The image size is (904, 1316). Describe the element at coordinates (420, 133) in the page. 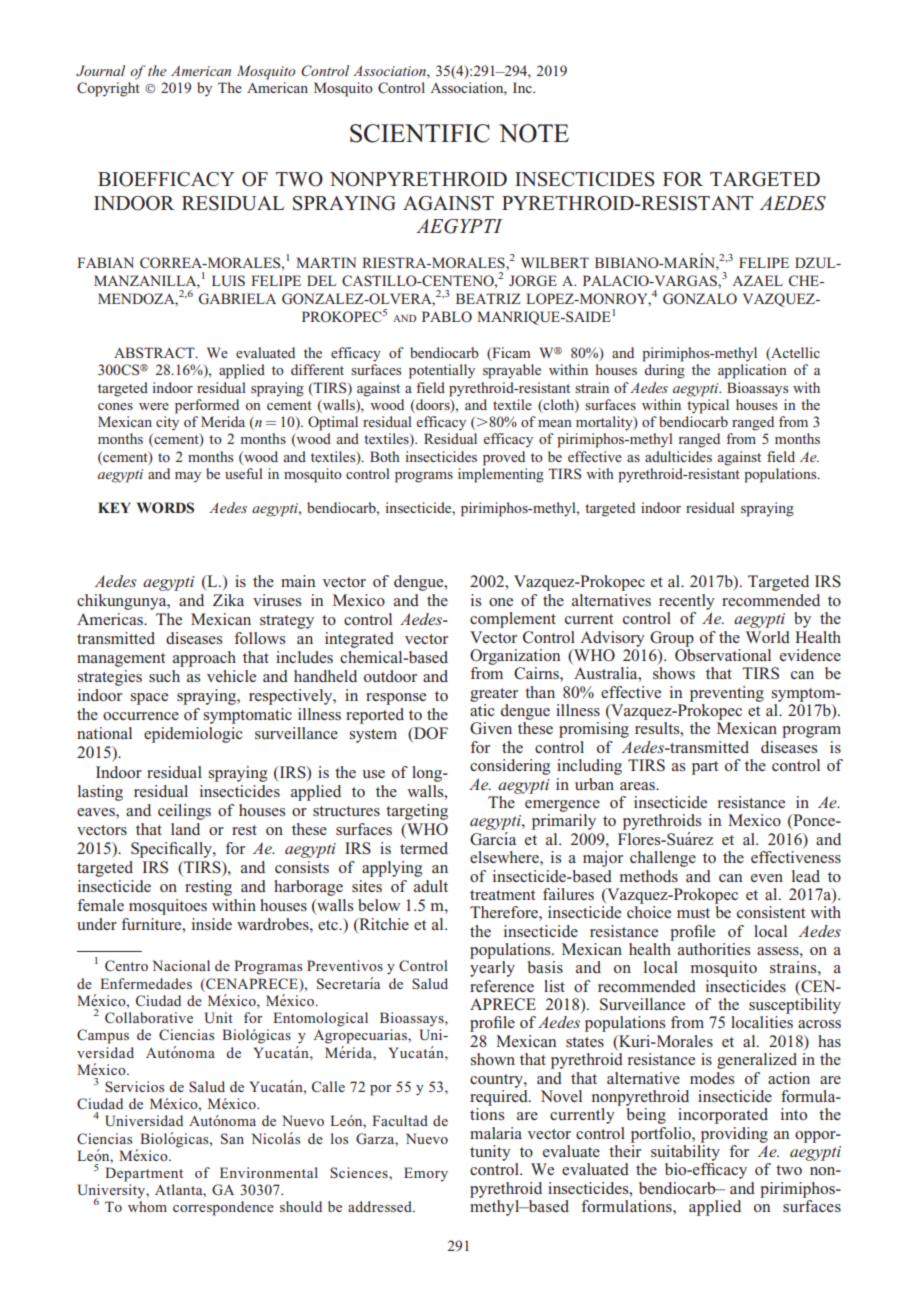

I see `SCIENTIFIC` at that location.
